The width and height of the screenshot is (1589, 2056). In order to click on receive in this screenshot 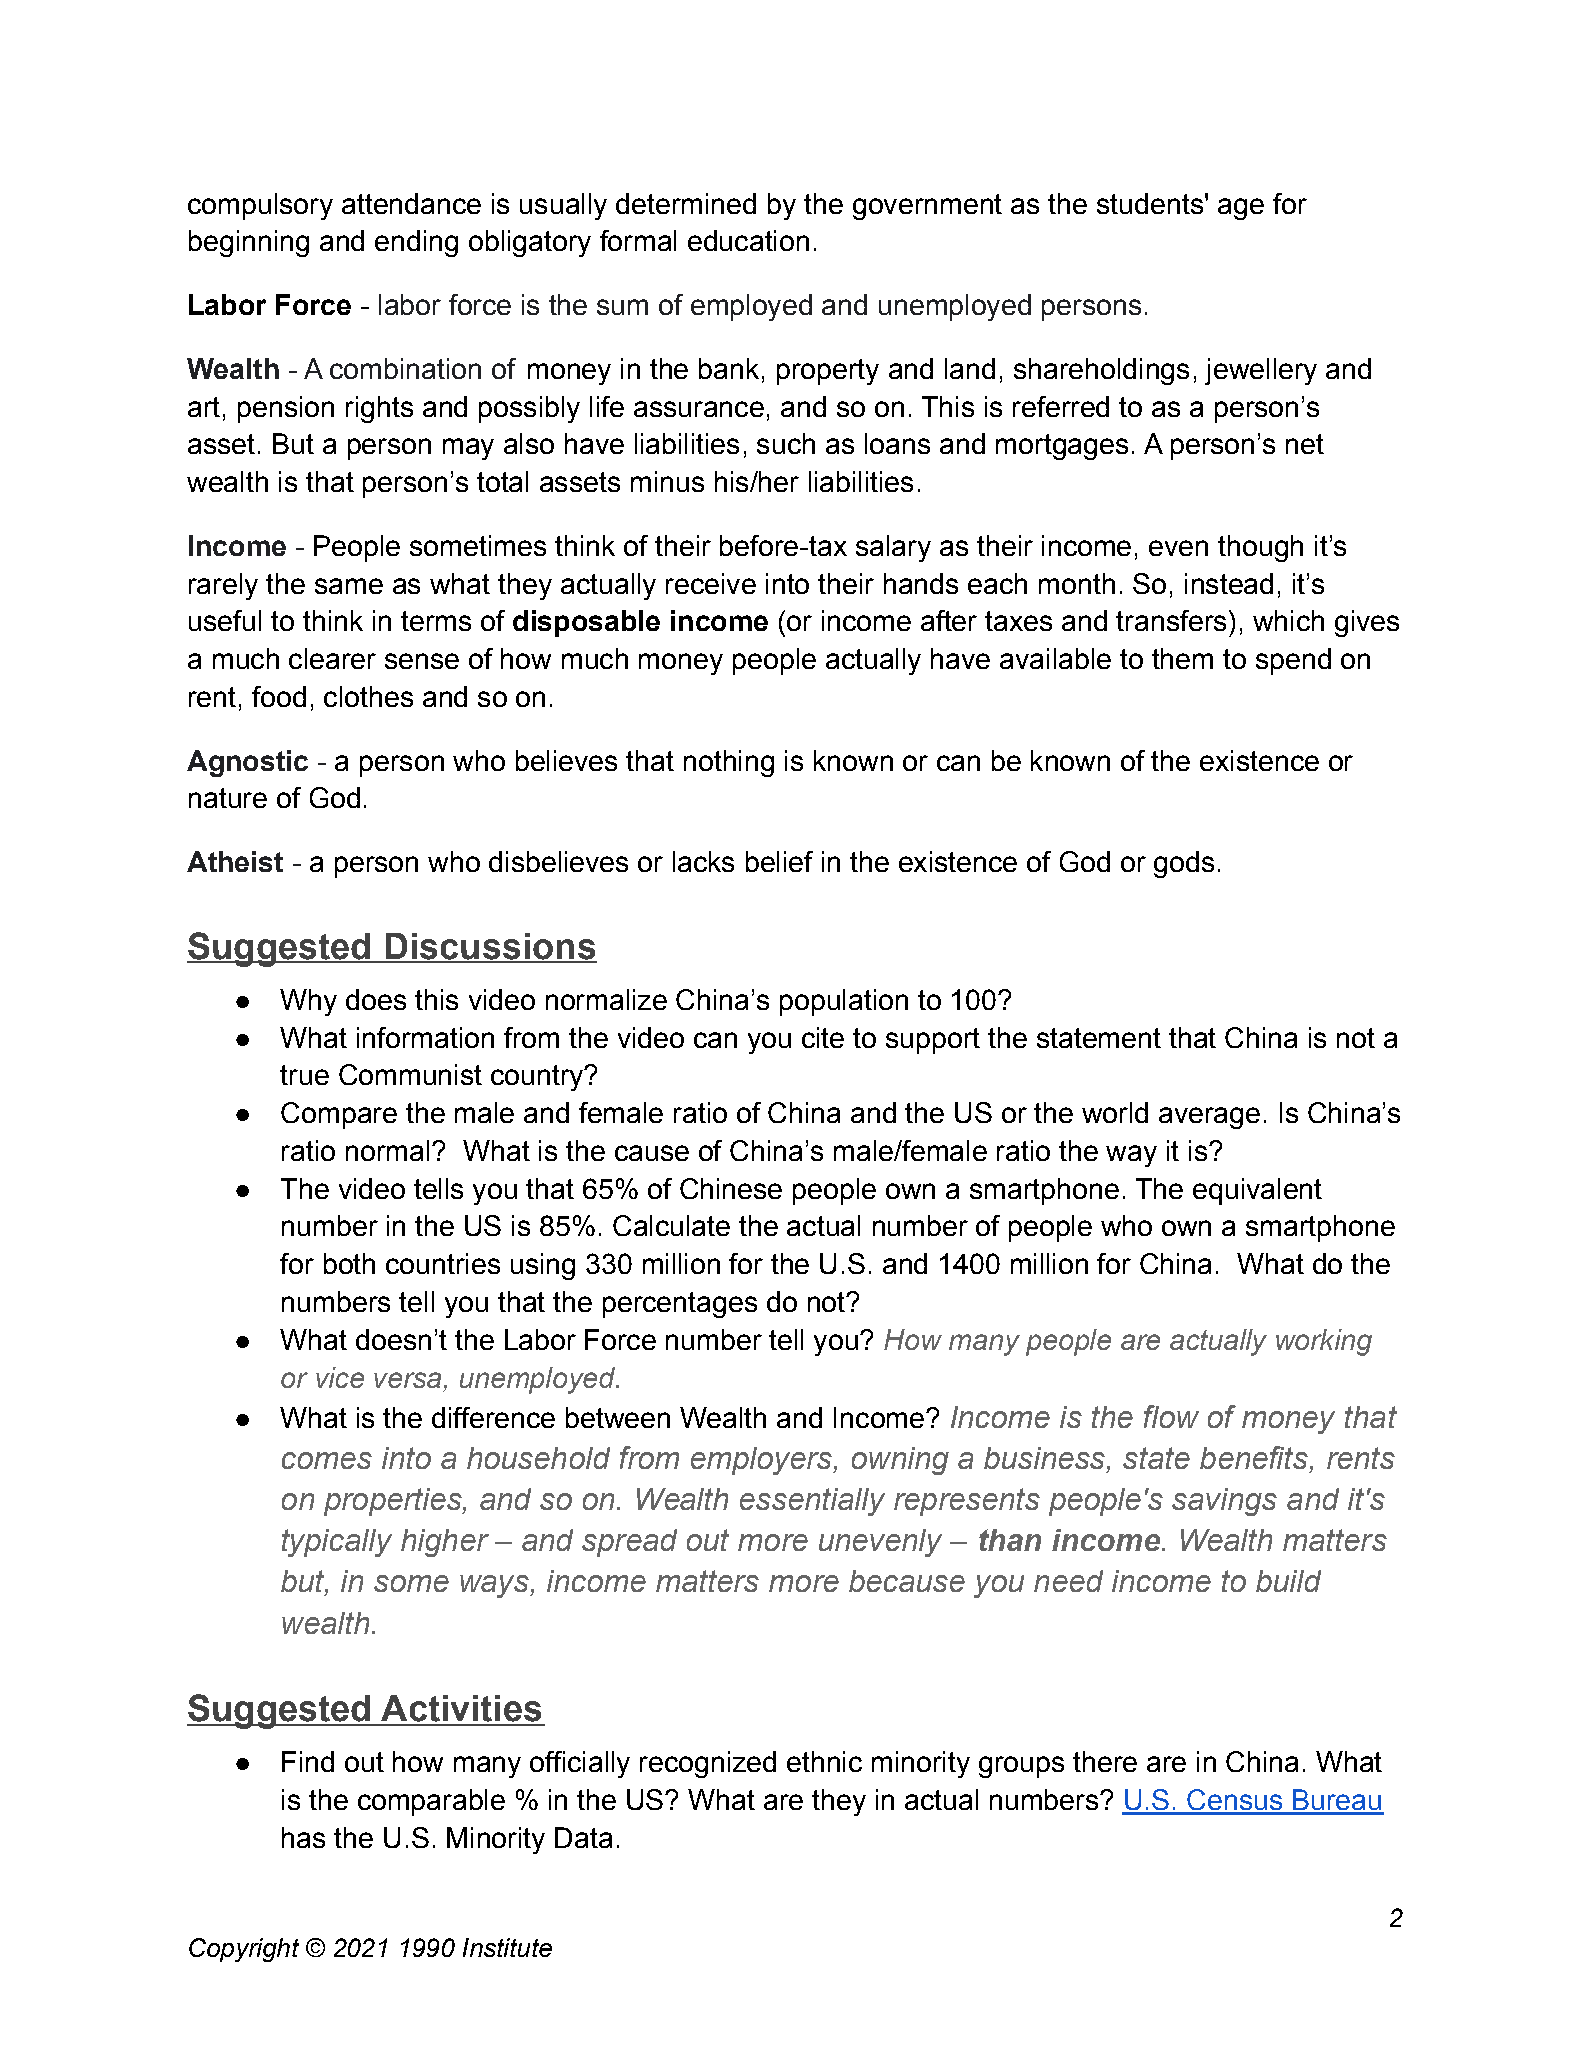, I will do `click(711, 583)`.
